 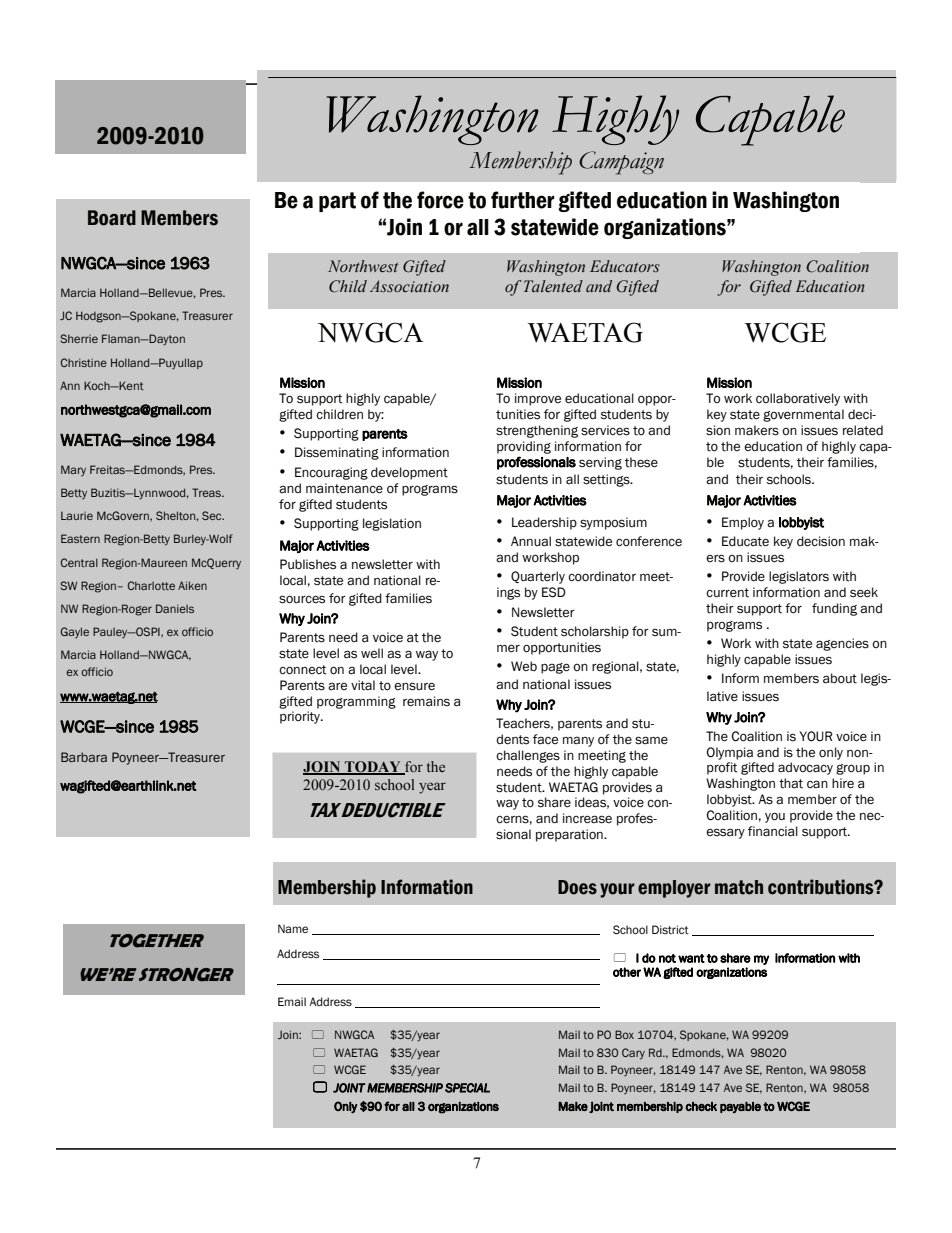 I want to click on Sec, so click(x=213, y=515).
